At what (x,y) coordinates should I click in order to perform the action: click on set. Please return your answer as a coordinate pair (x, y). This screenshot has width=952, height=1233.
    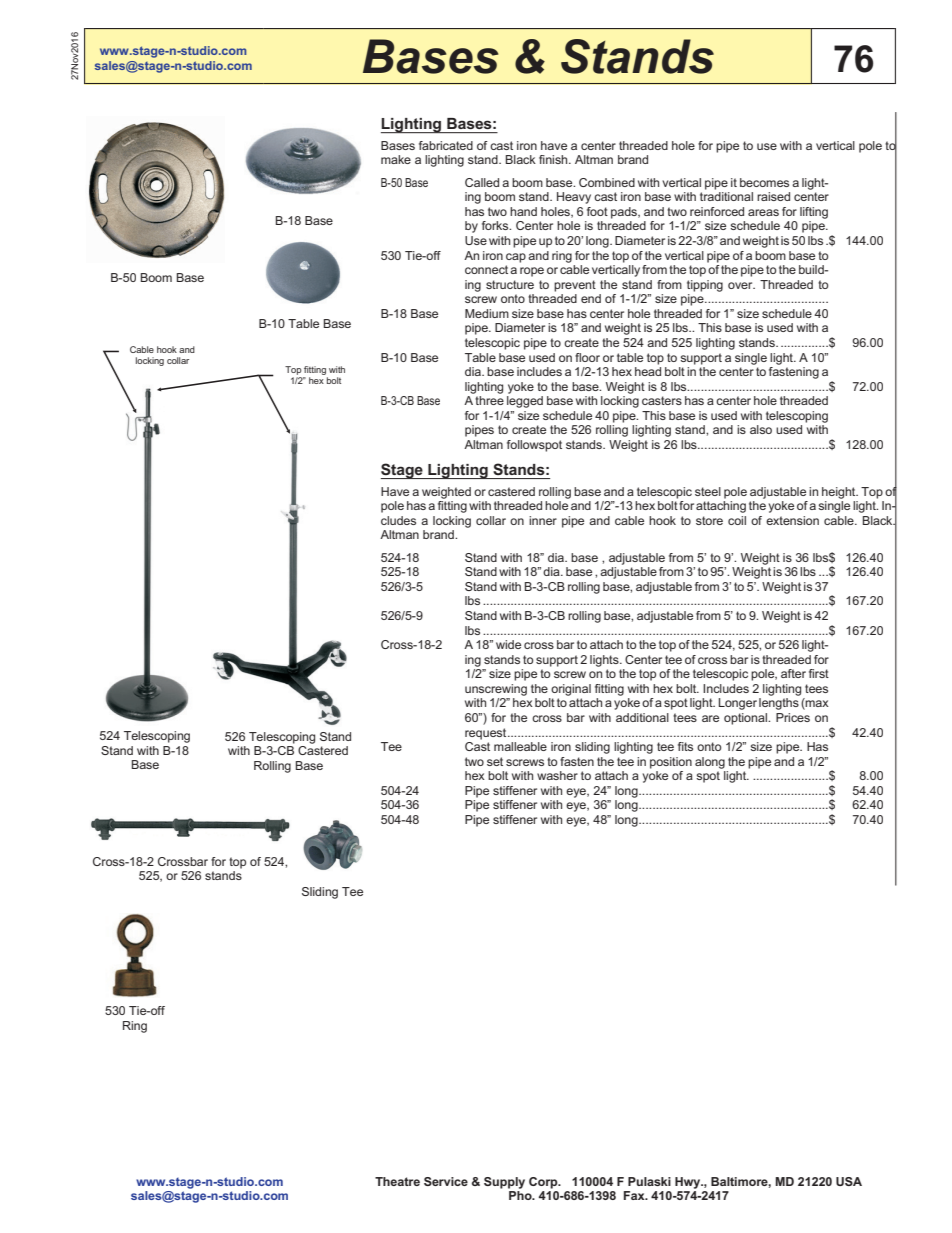
    Looking at the image, I should click on (495, 761).
